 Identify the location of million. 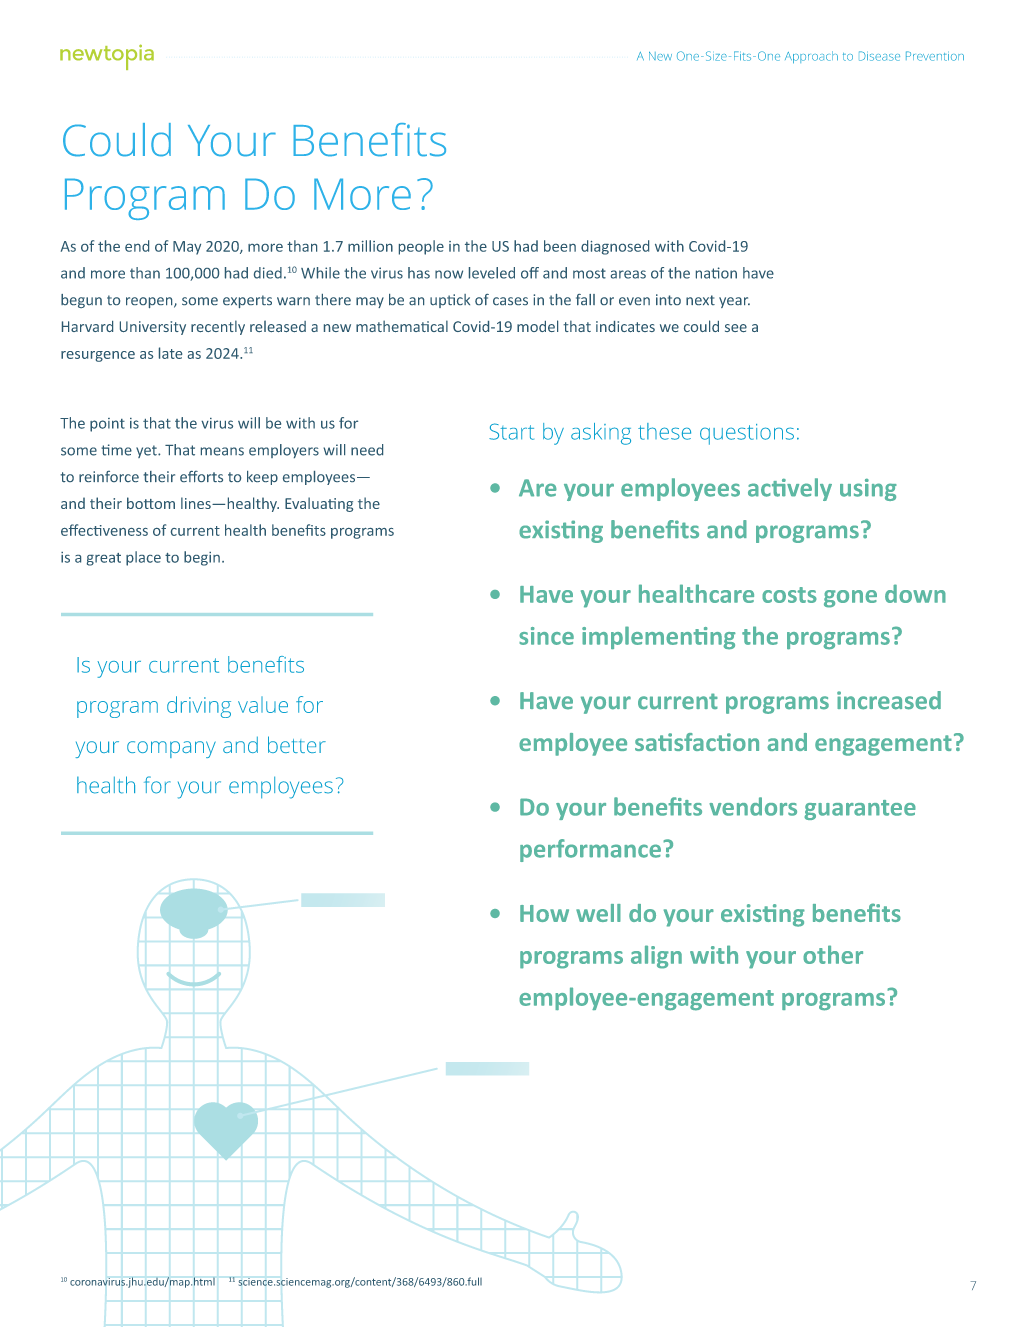
(370, 246).
